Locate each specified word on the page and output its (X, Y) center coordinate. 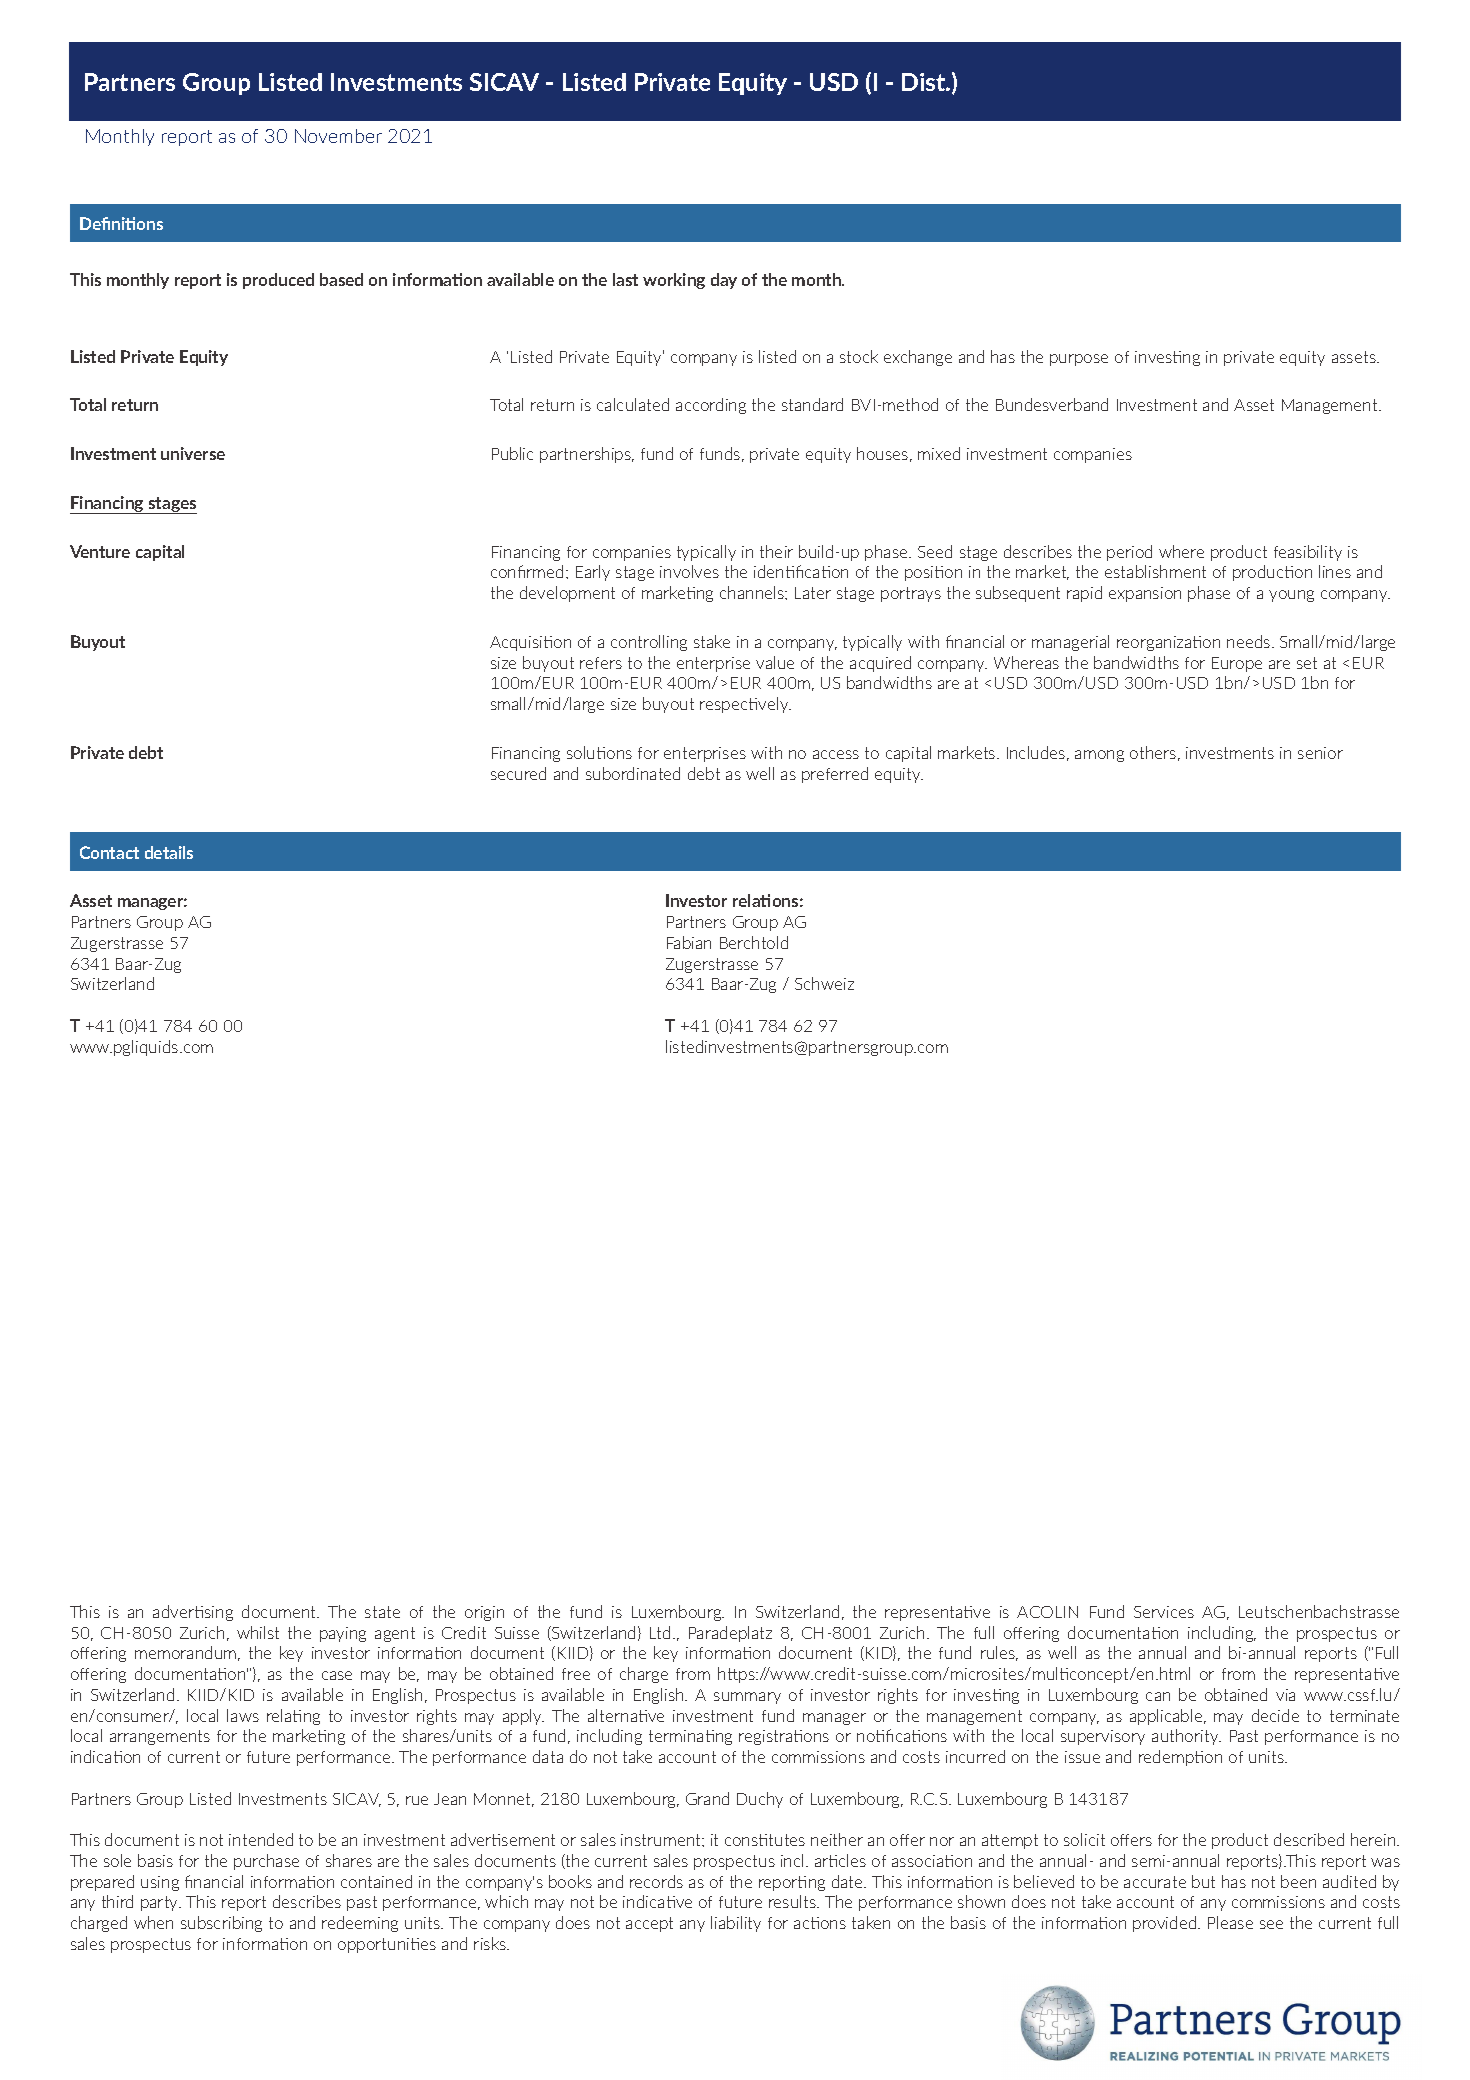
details (169, 852)
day (724, 281)
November (338, 136)
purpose (1079, 360)
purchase (266, 1862)
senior (1320, 753)
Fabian (689, 942)
